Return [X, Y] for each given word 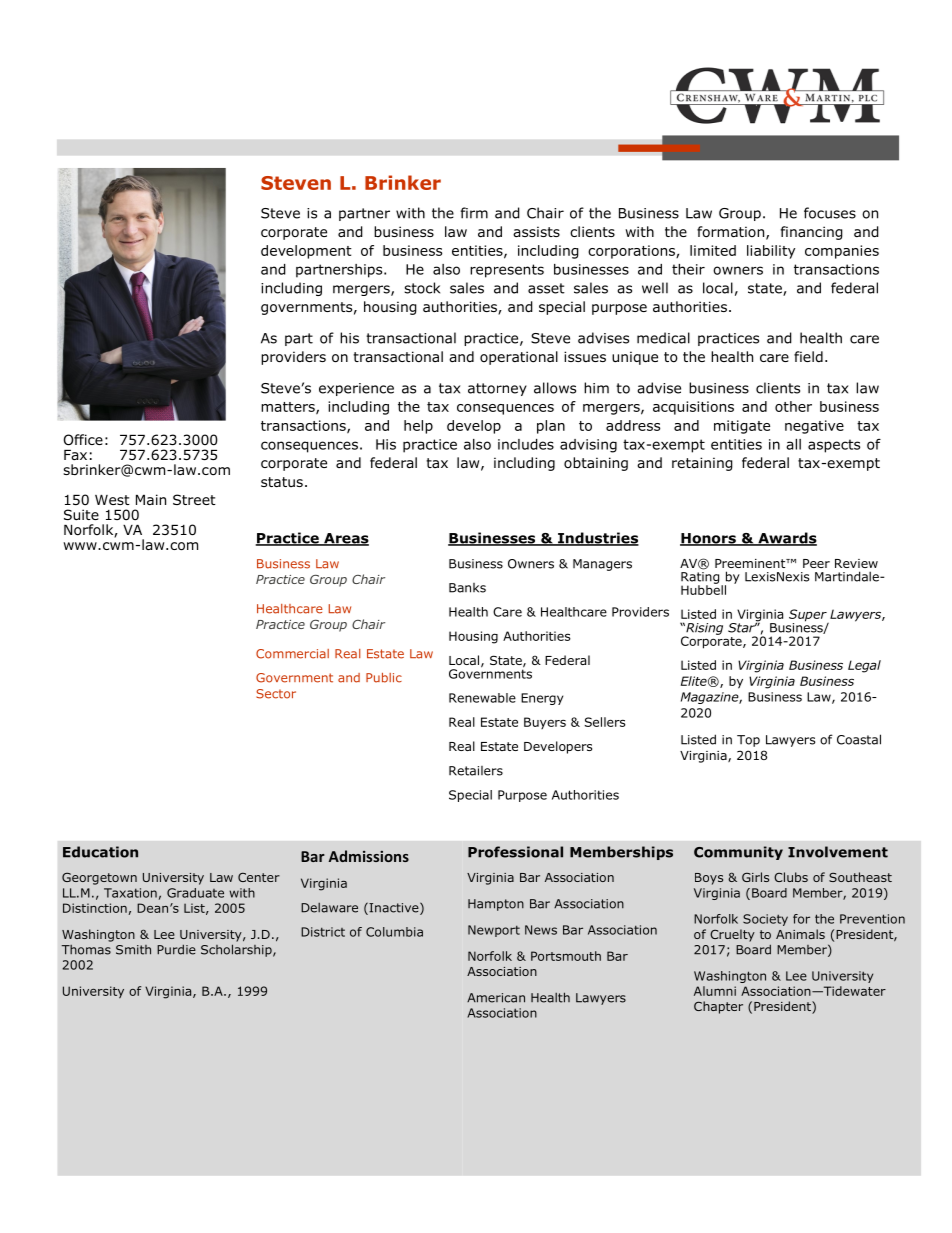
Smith [133, 950]
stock [422, 288]
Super [809, 616]
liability [771, 252]
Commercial [292, 654]
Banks [467, 588]
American [496, 998]
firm [474, 213]
